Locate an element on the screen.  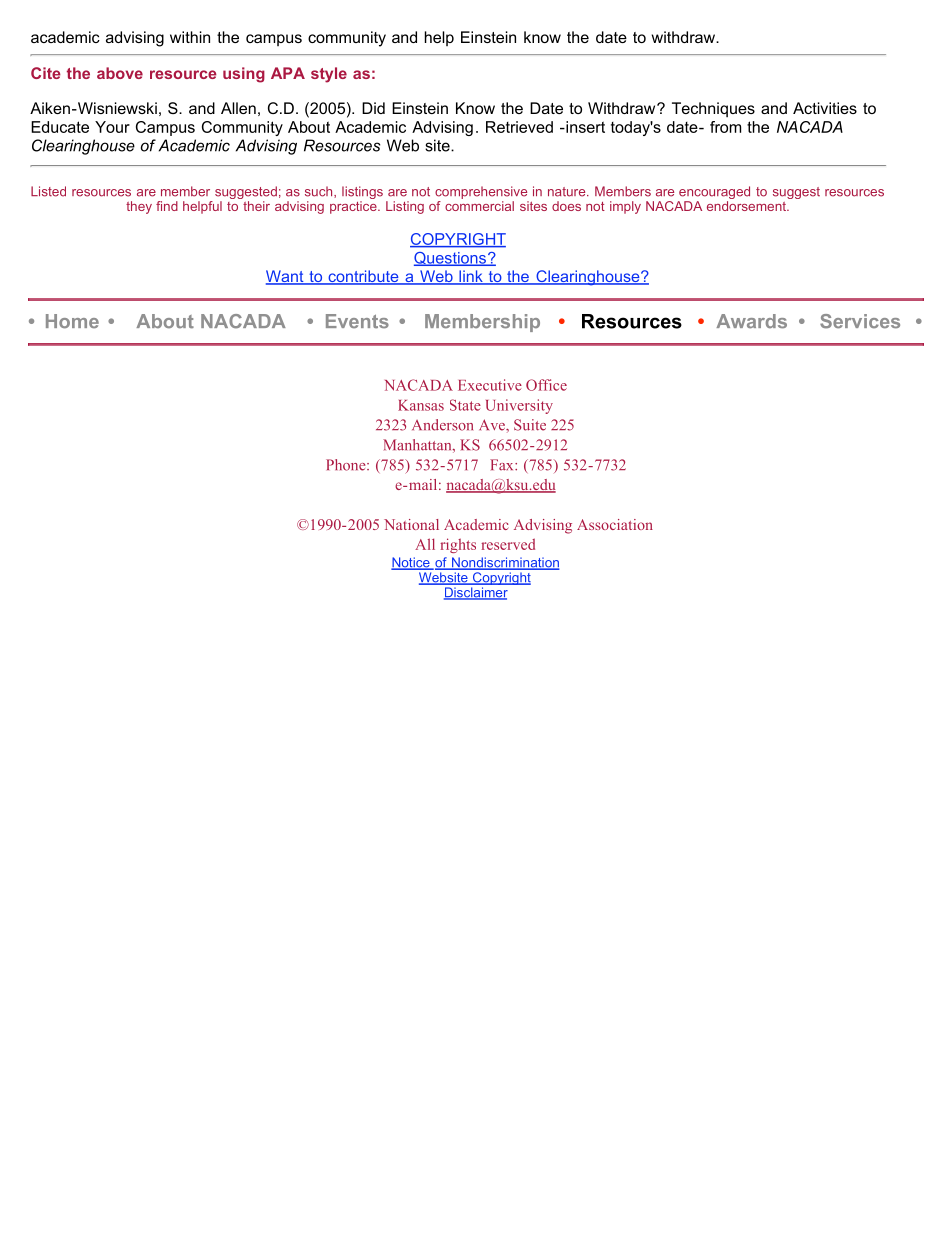
Activities is located at coordinates (825, 108).
